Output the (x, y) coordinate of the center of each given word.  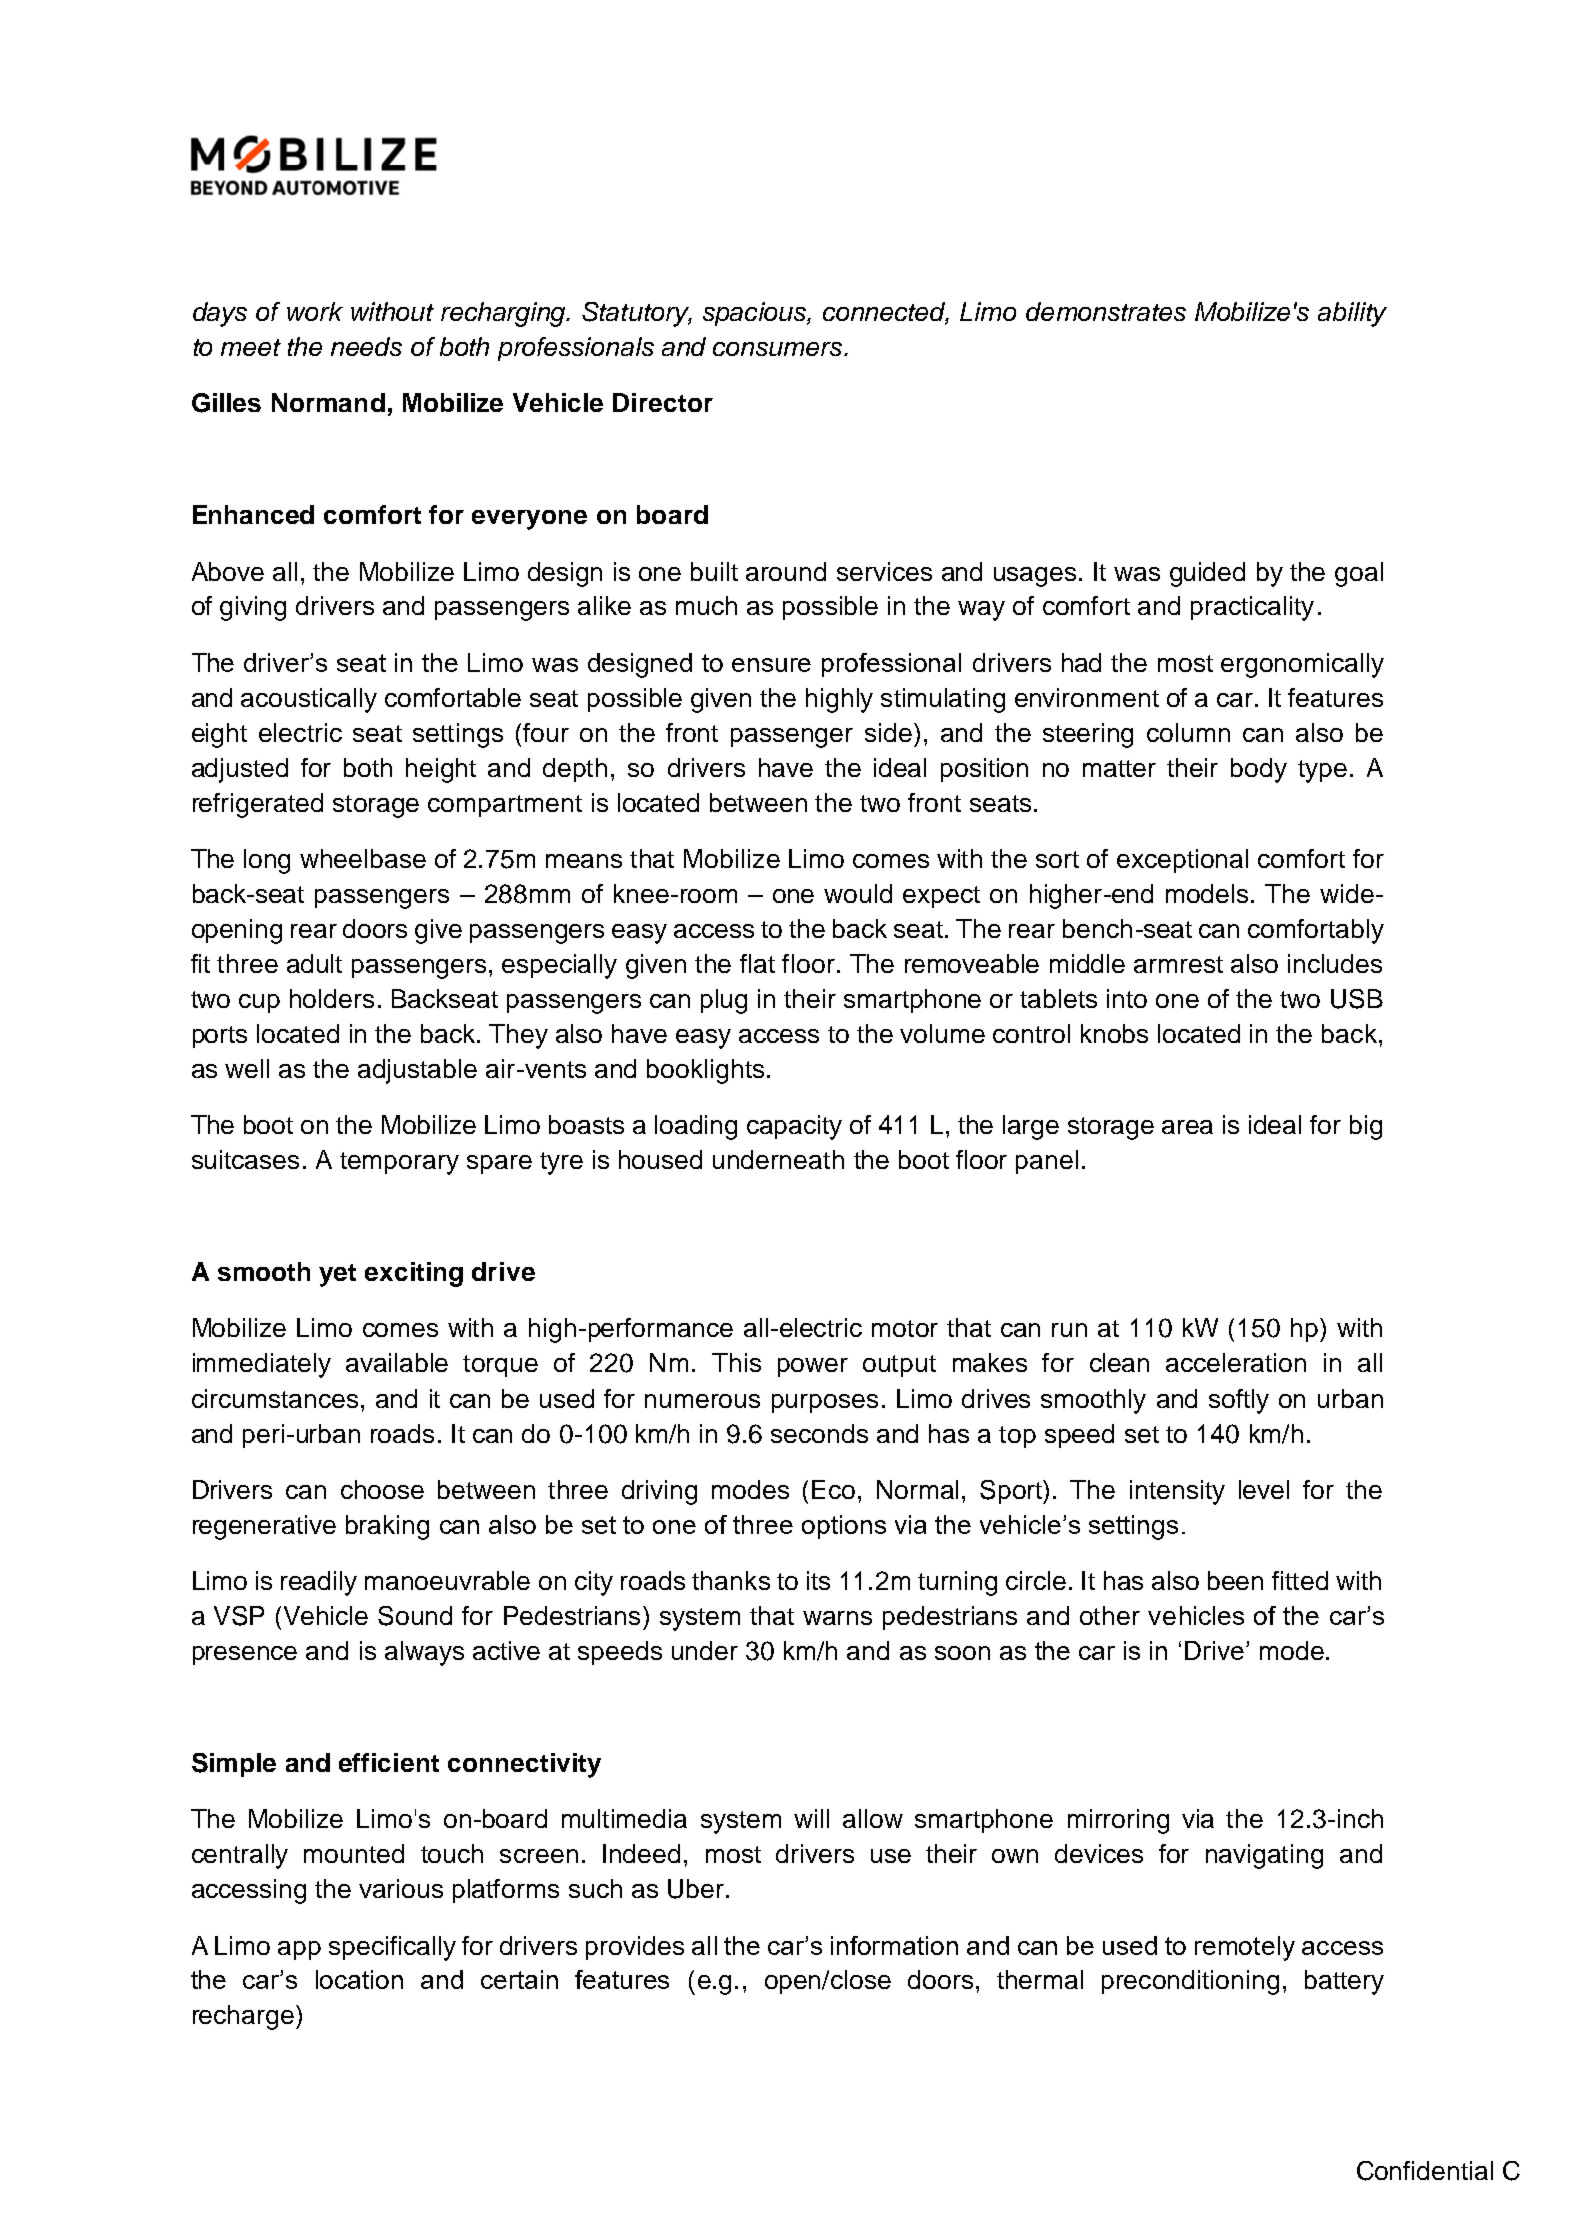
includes (1335, 963)
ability (1352, 314)
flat (757, 963)
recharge (243, 2017)
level (1264, 1489)
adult (314, 963)
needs (366, 346)
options (844, 1527)
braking (387, 1527)
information (894, 1945)
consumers (779, 349)
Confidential (1425, 2171)
